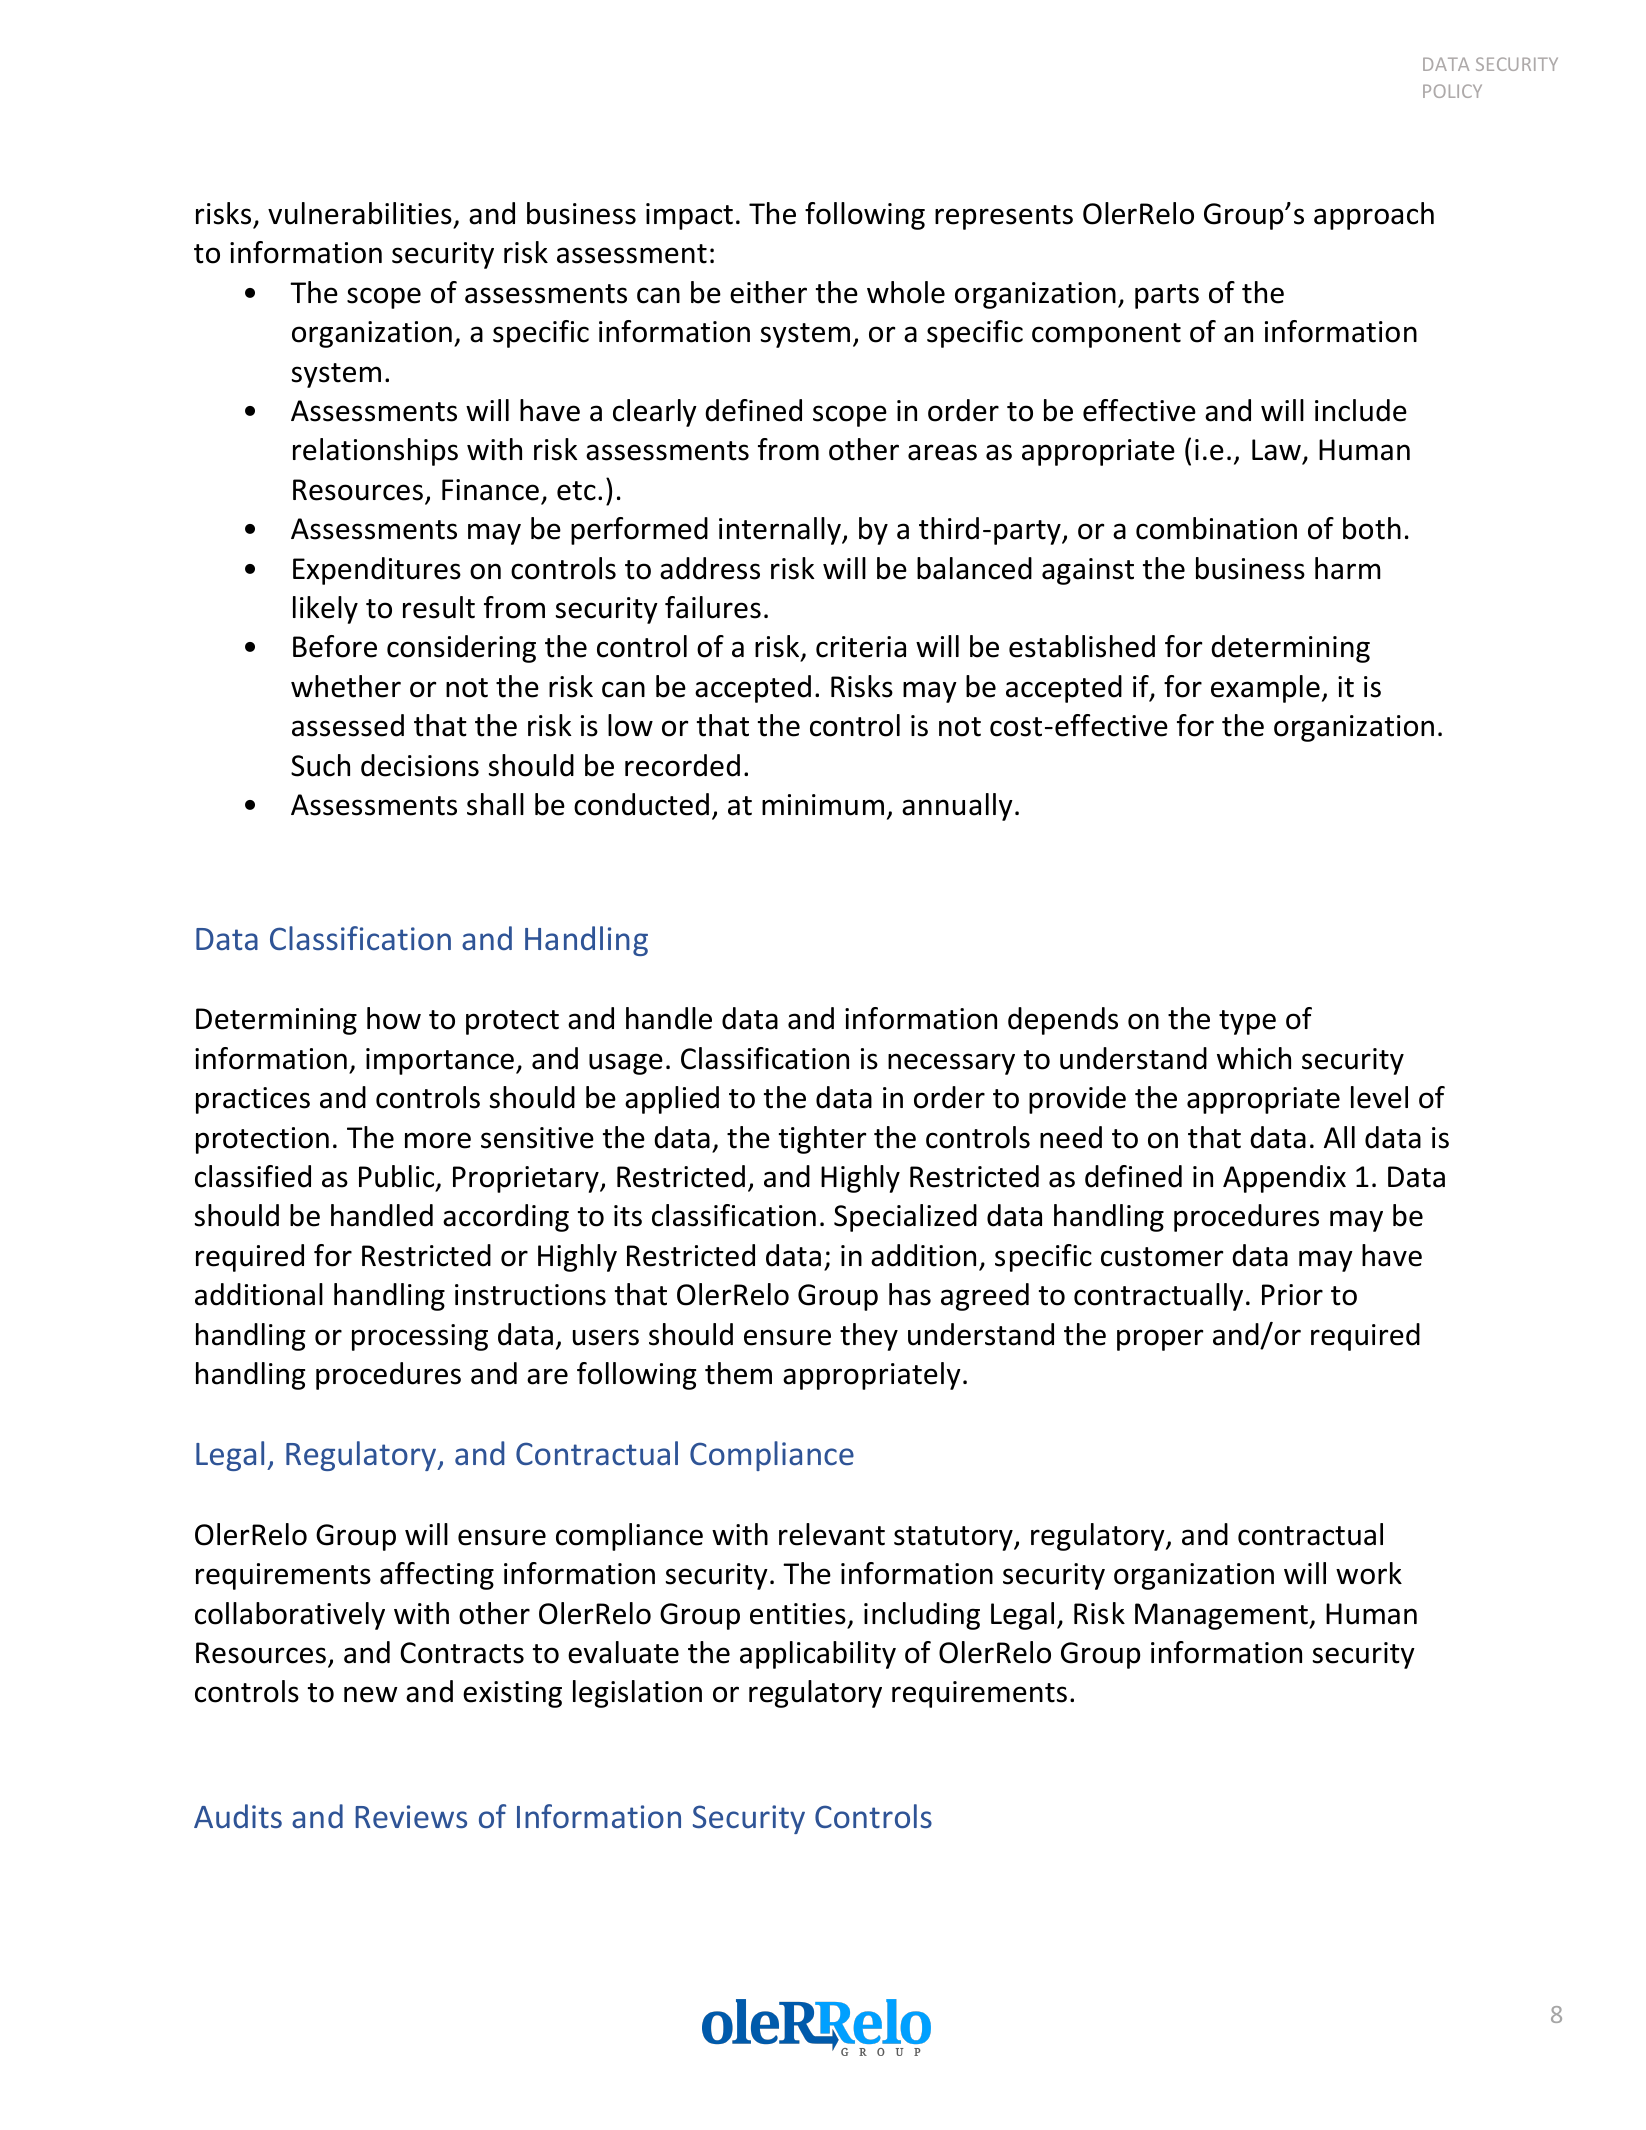 This page has width=1646, height=2130. I want to click on impact, so click(689, 216).
